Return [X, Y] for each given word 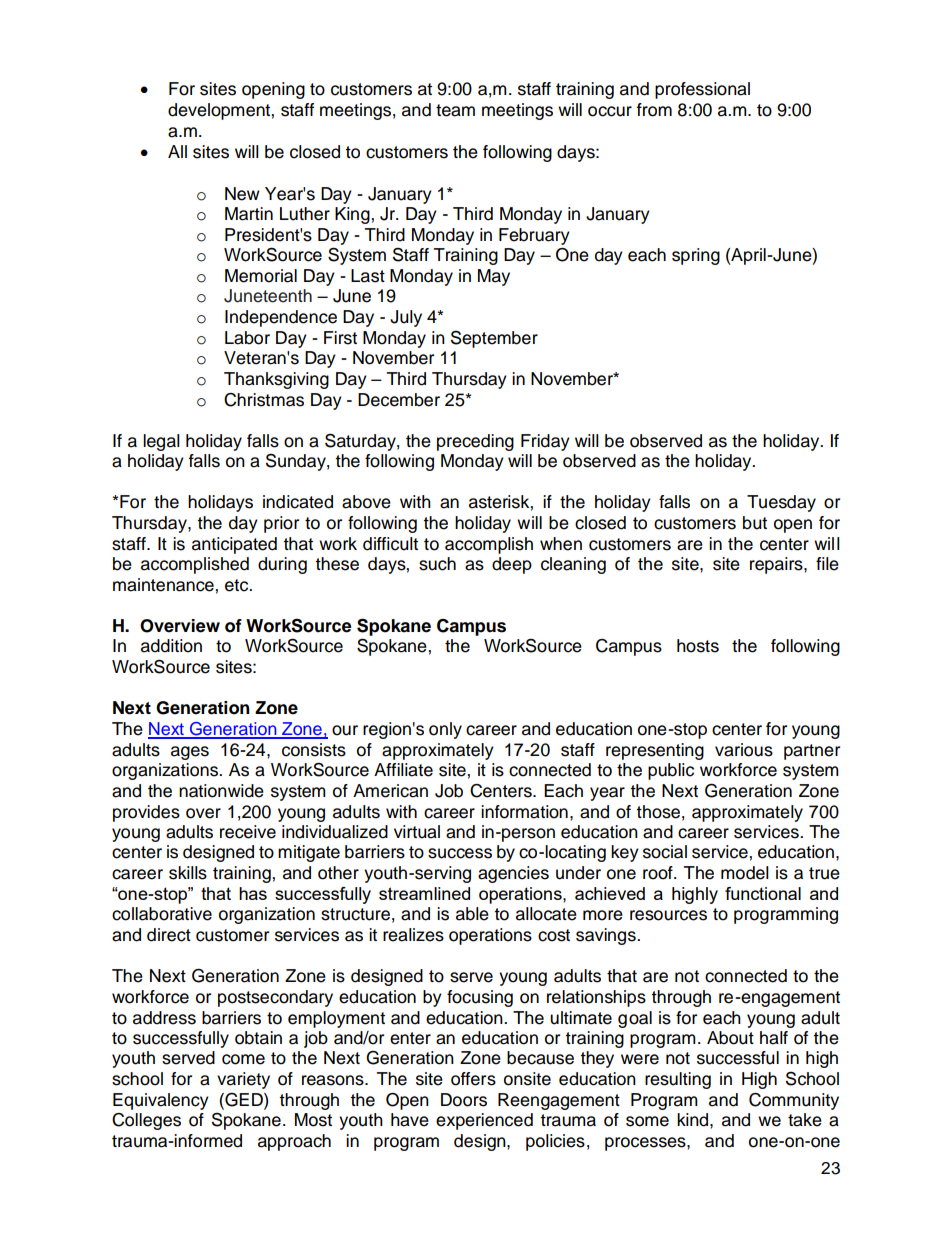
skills [188, 873]
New [242, 194]
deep [512, 565]
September [494, 339]
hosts [698, 646]
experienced [484, 1121]
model [745, 873]
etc [238, 585]
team [455, 110]
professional [702, 90]
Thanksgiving [276, 380]
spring [696, 256]
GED [244, 1099]
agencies [513, 874]
